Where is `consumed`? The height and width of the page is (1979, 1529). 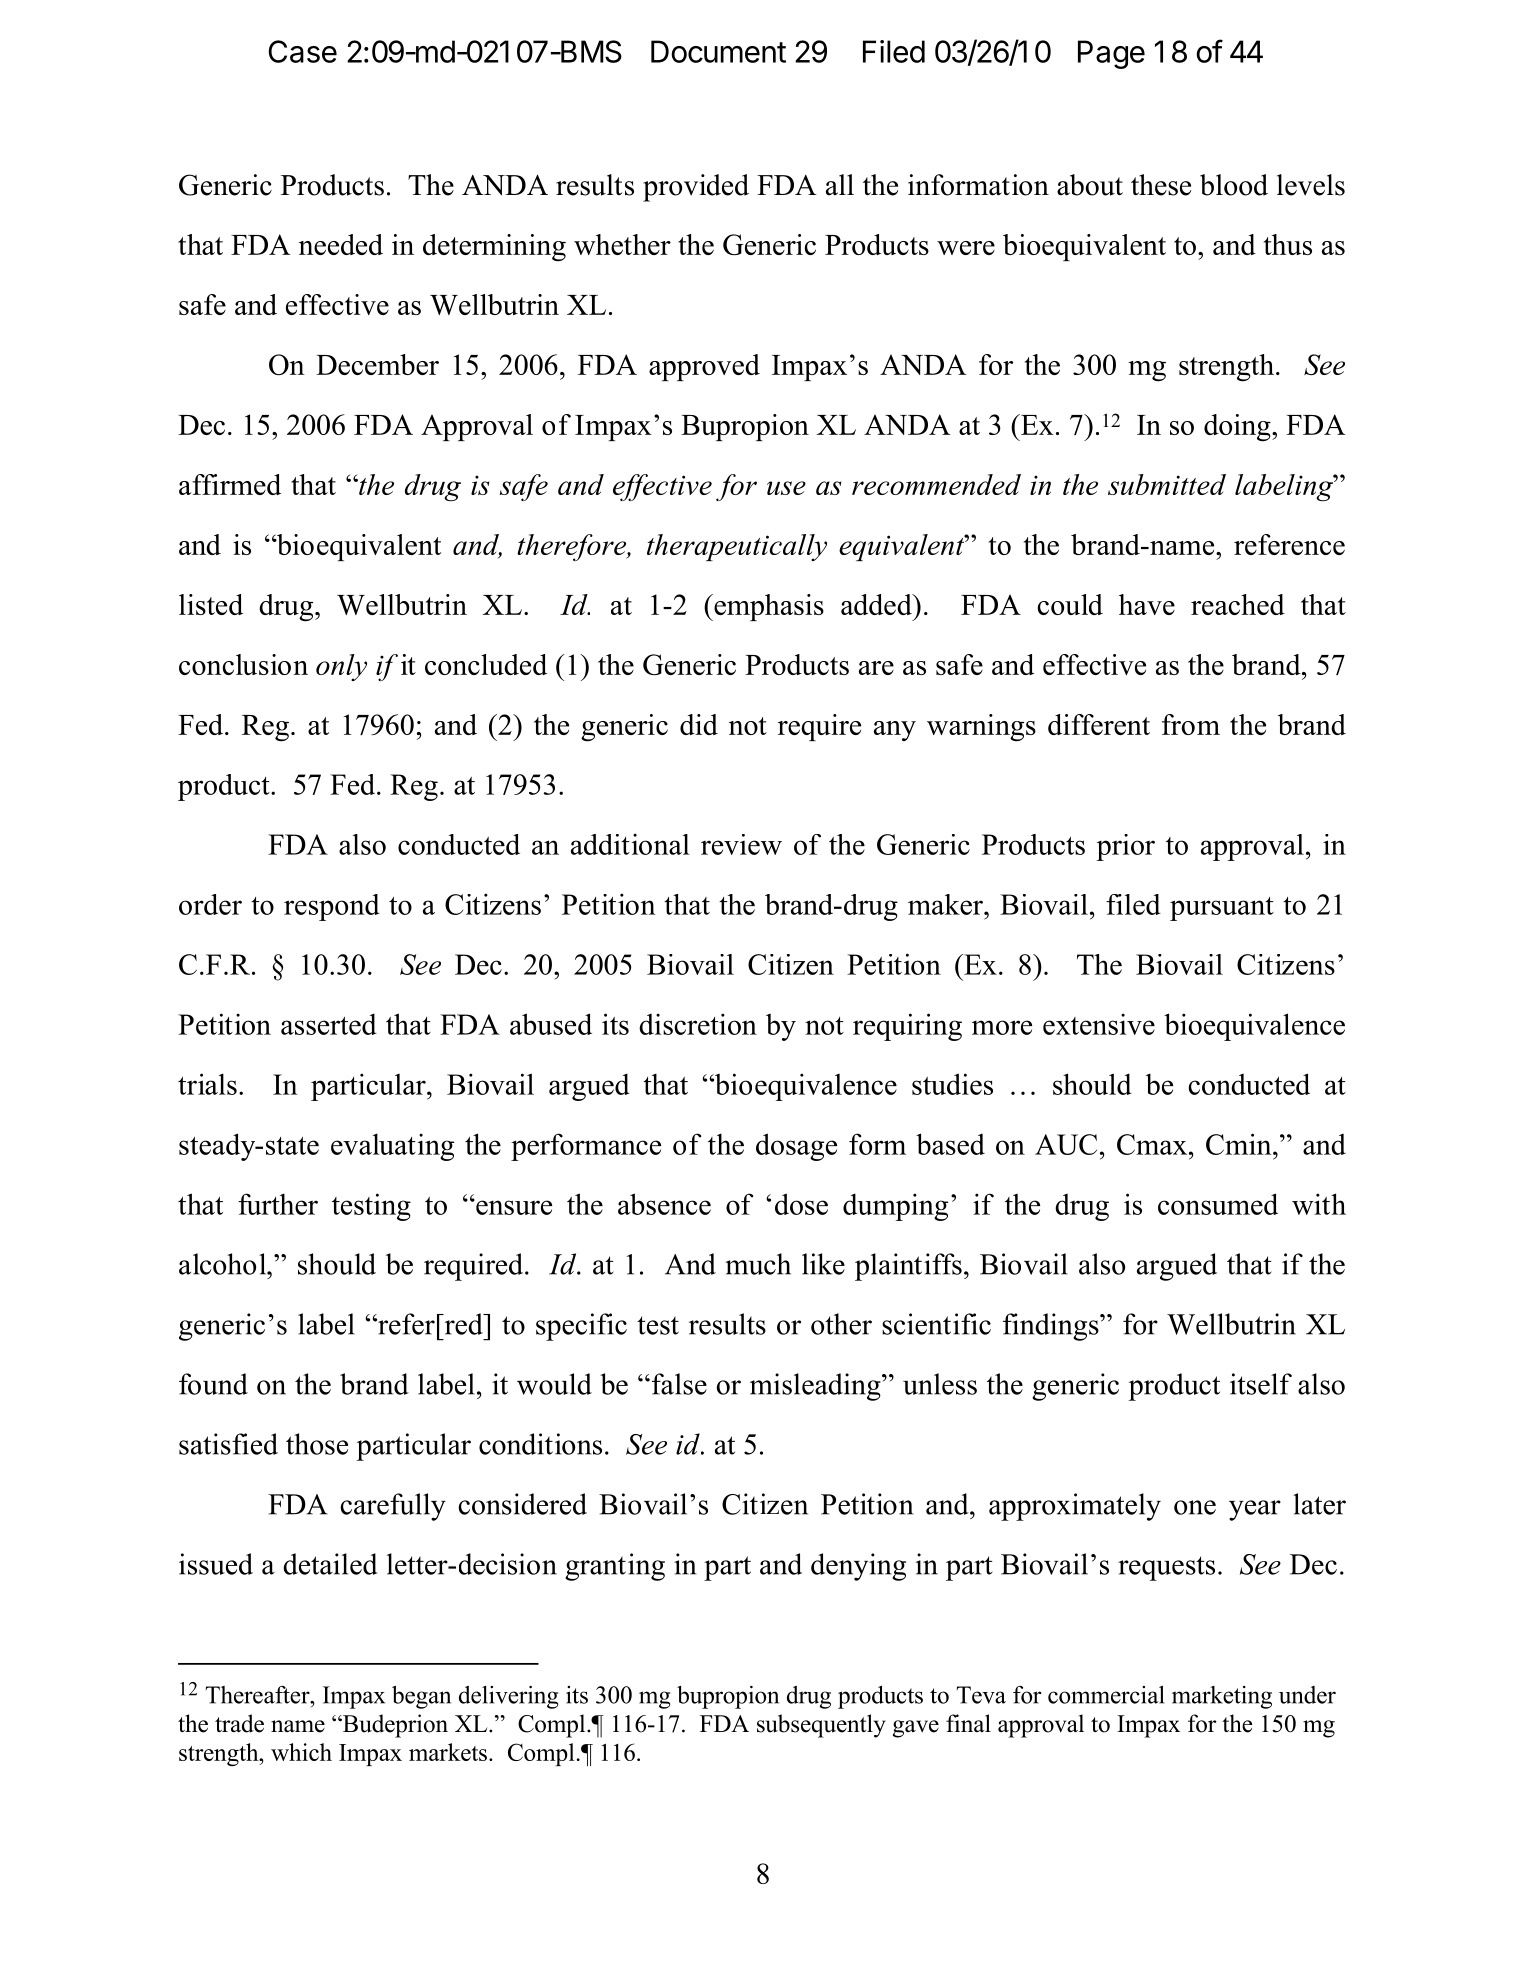
consumed is located at coordinates (1218, 1204).
